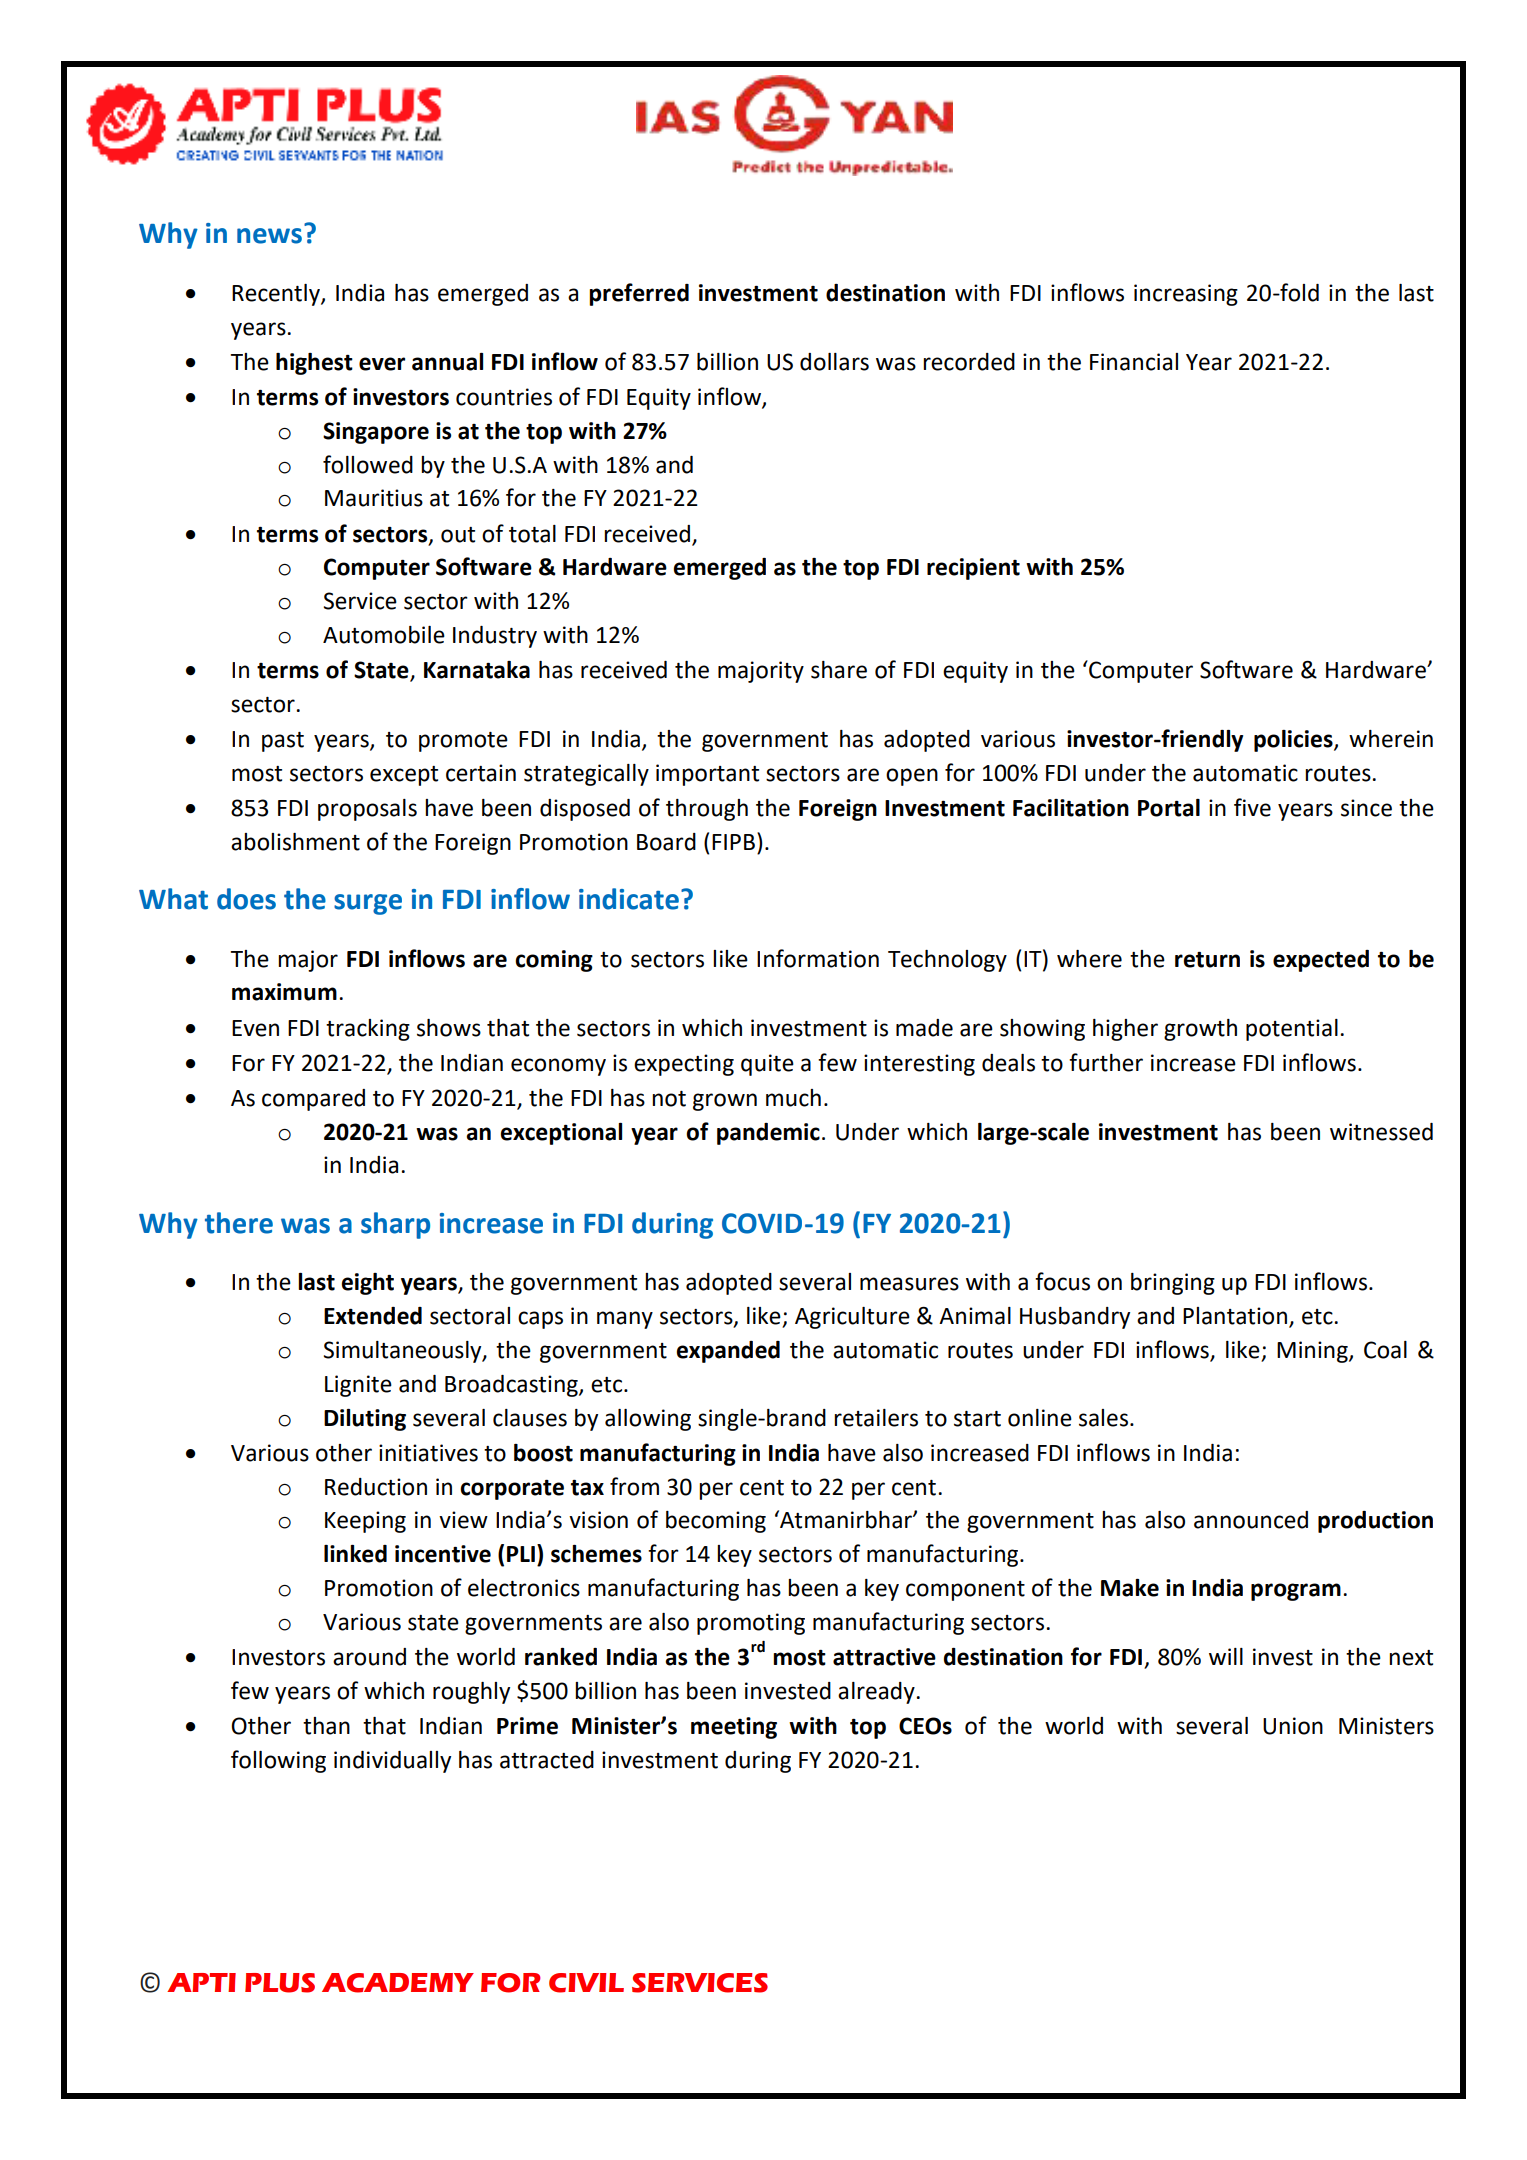 The image size is (1527, 2160). Describe the element at coordinates (834, 362) in the screenshot. I see `dollars` at that location.
